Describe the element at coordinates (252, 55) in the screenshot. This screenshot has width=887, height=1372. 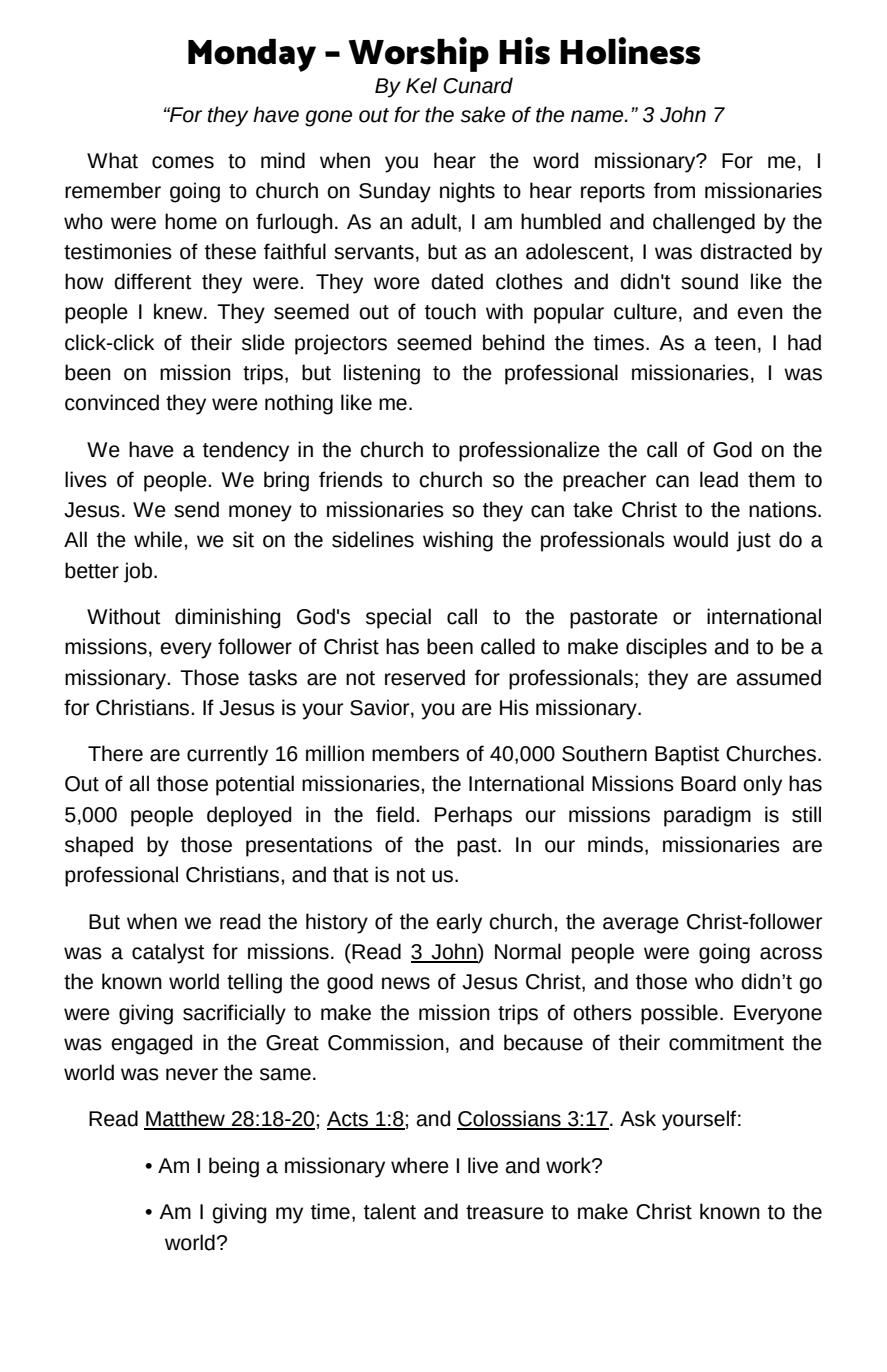
I see `Monday` at that location.
